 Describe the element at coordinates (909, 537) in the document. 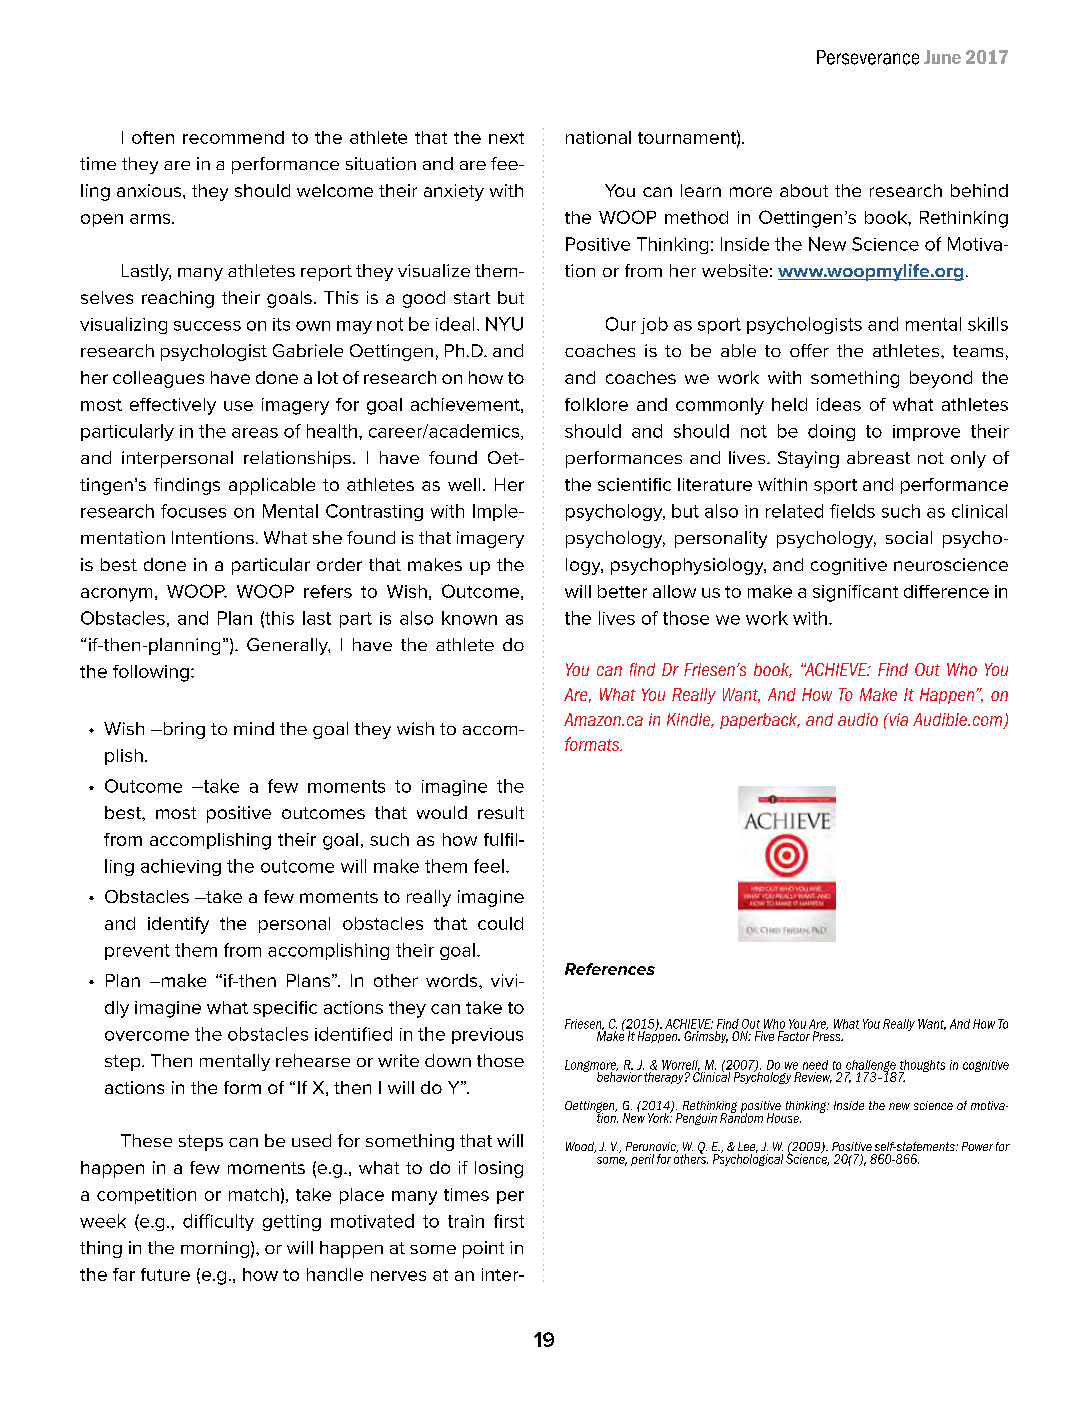

I see `social` at that location.
